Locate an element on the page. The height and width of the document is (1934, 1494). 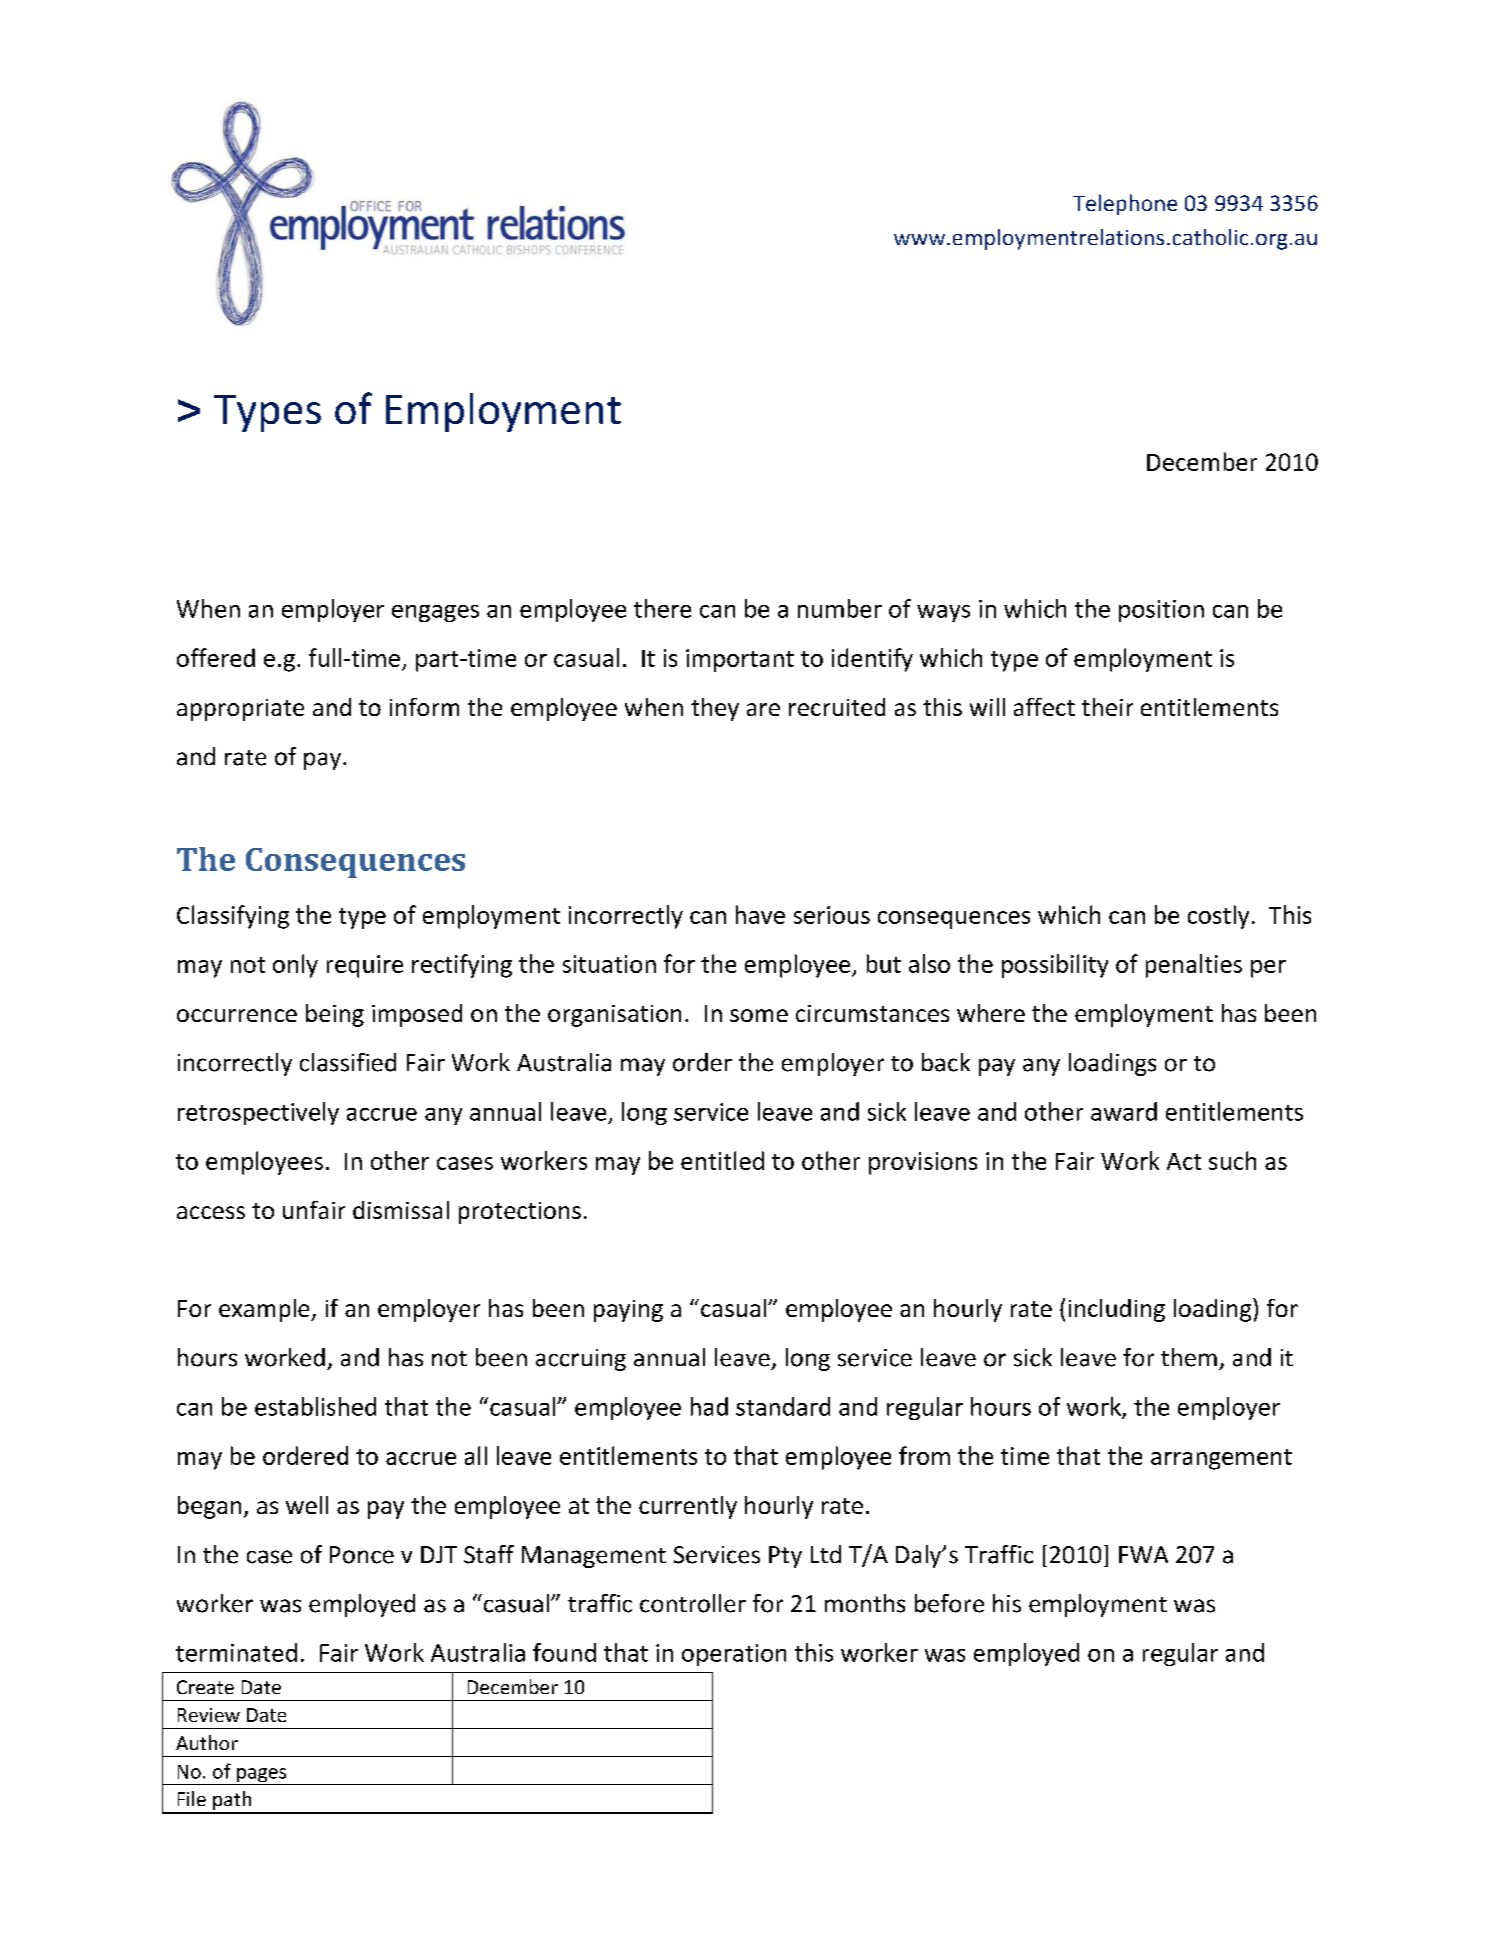
being is located at coordinates (335, 1015).
